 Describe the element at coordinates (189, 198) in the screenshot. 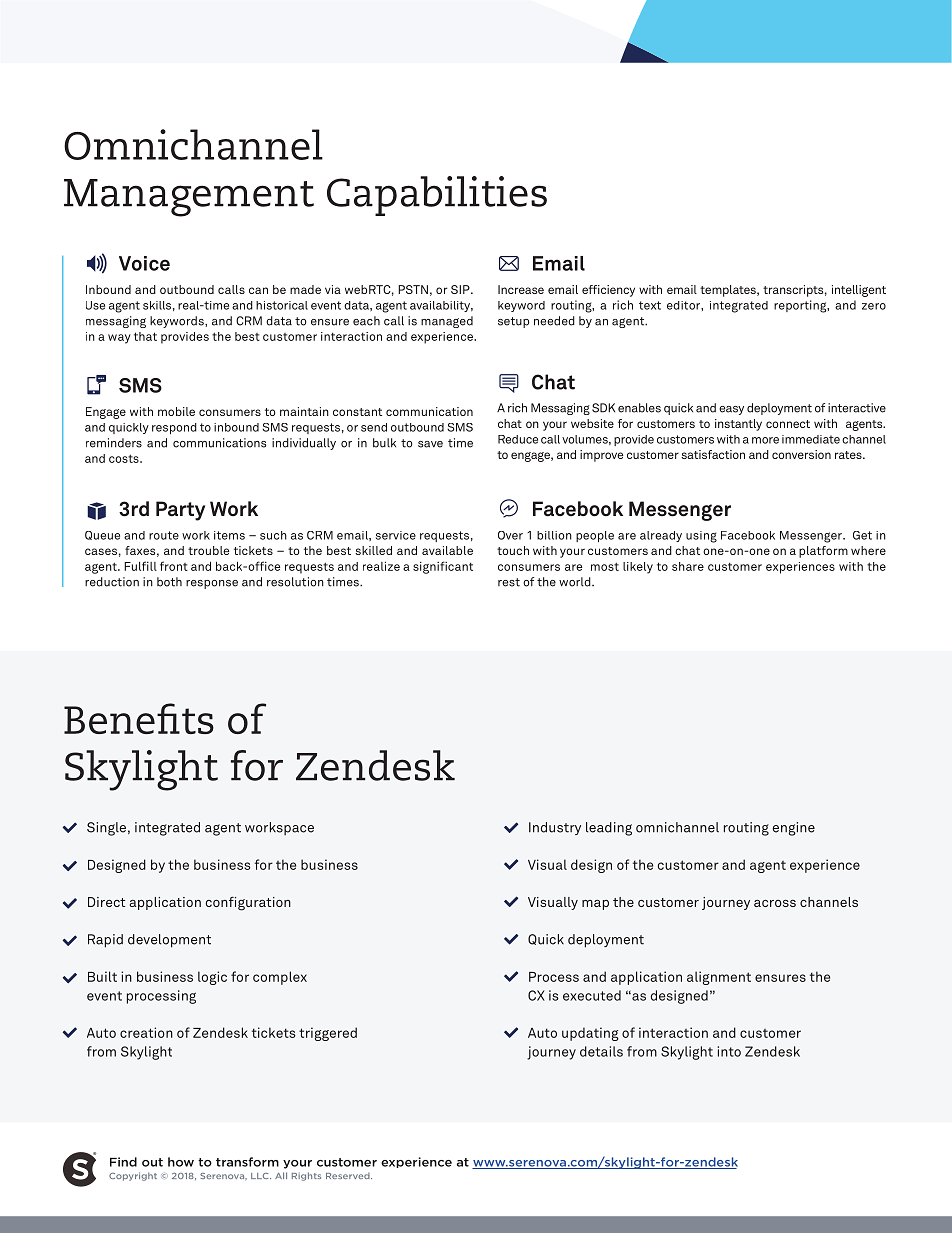

I see `Management` at that location.
